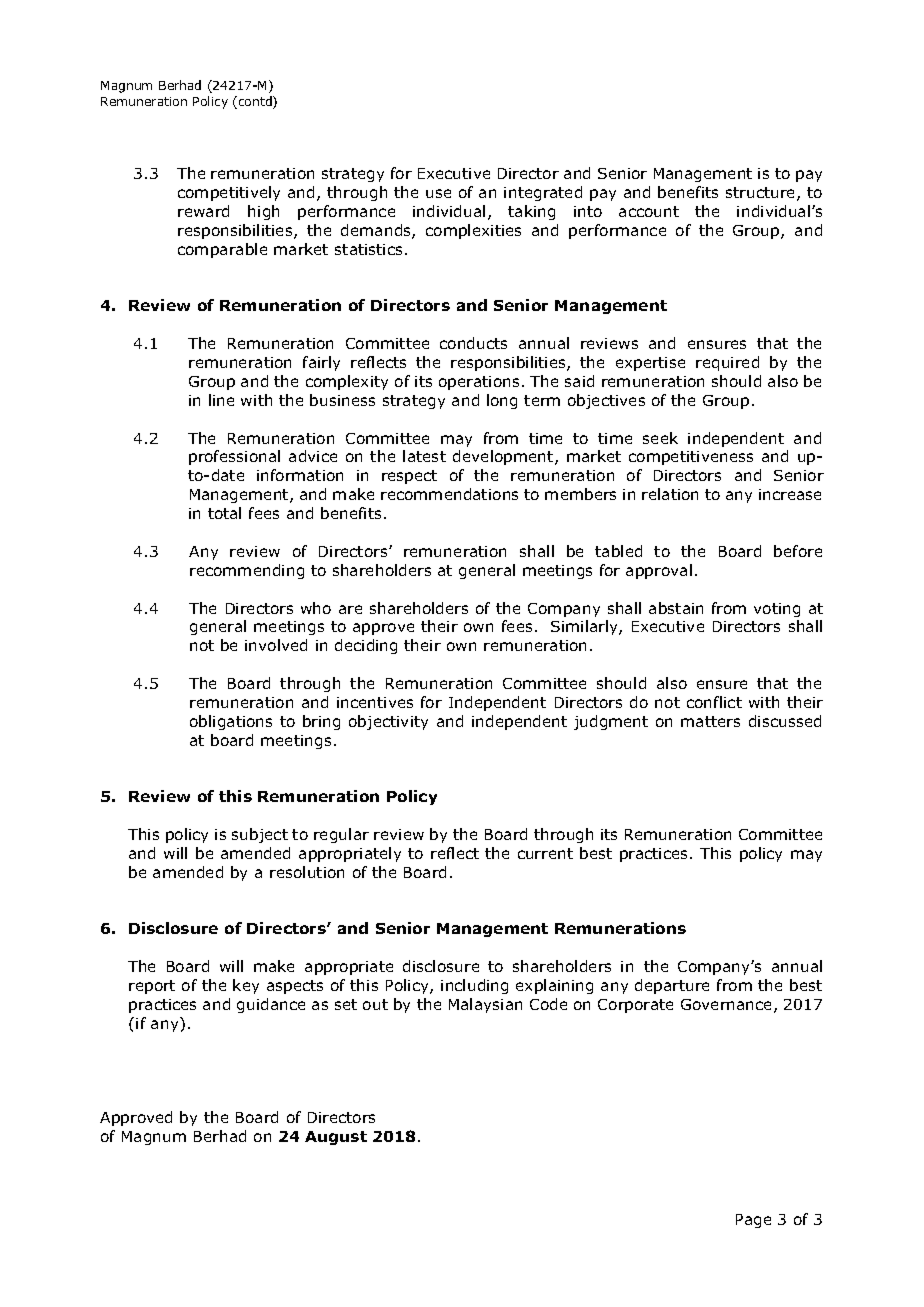 The width and height of the image is (924, 1307). Describe the element at coordinates (449, 494) in the image. I see `recommendations` at that location.
